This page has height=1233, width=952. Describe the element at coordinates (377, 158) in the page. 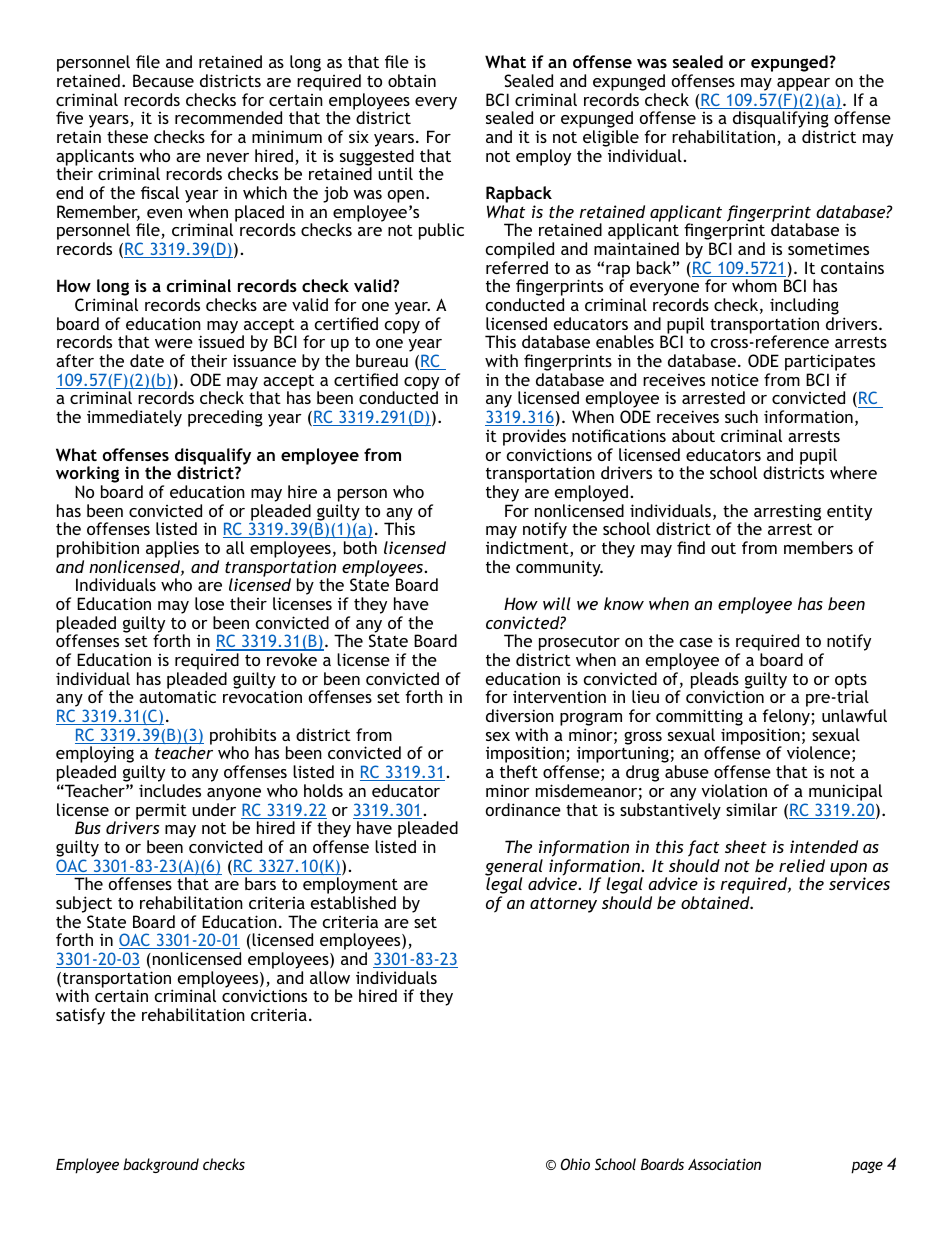

I see `suggested` at that location.
